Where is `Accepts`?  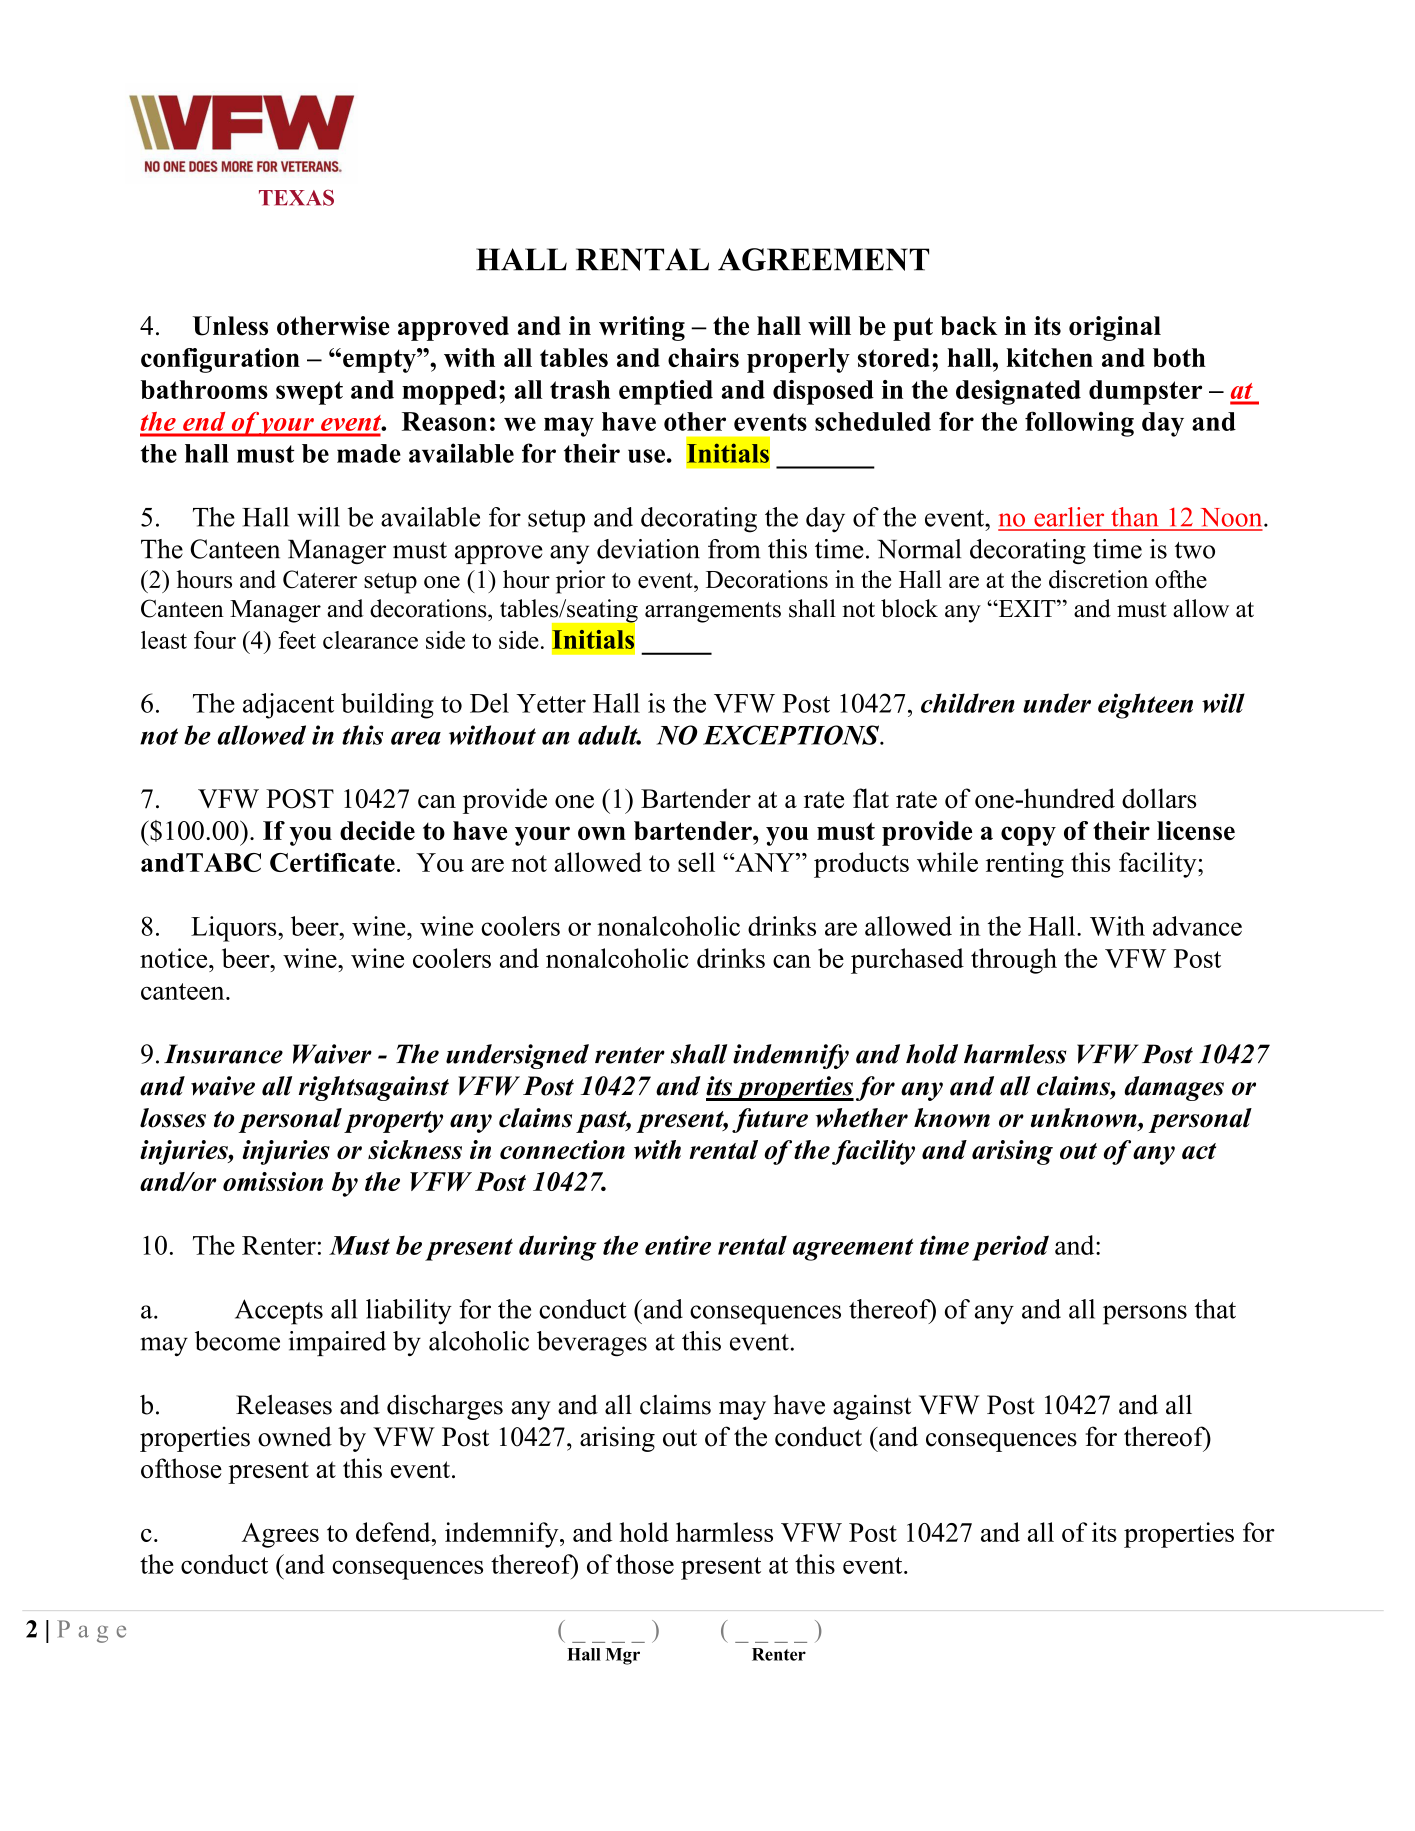
Accepts is located at coordinates (279, 1312).
